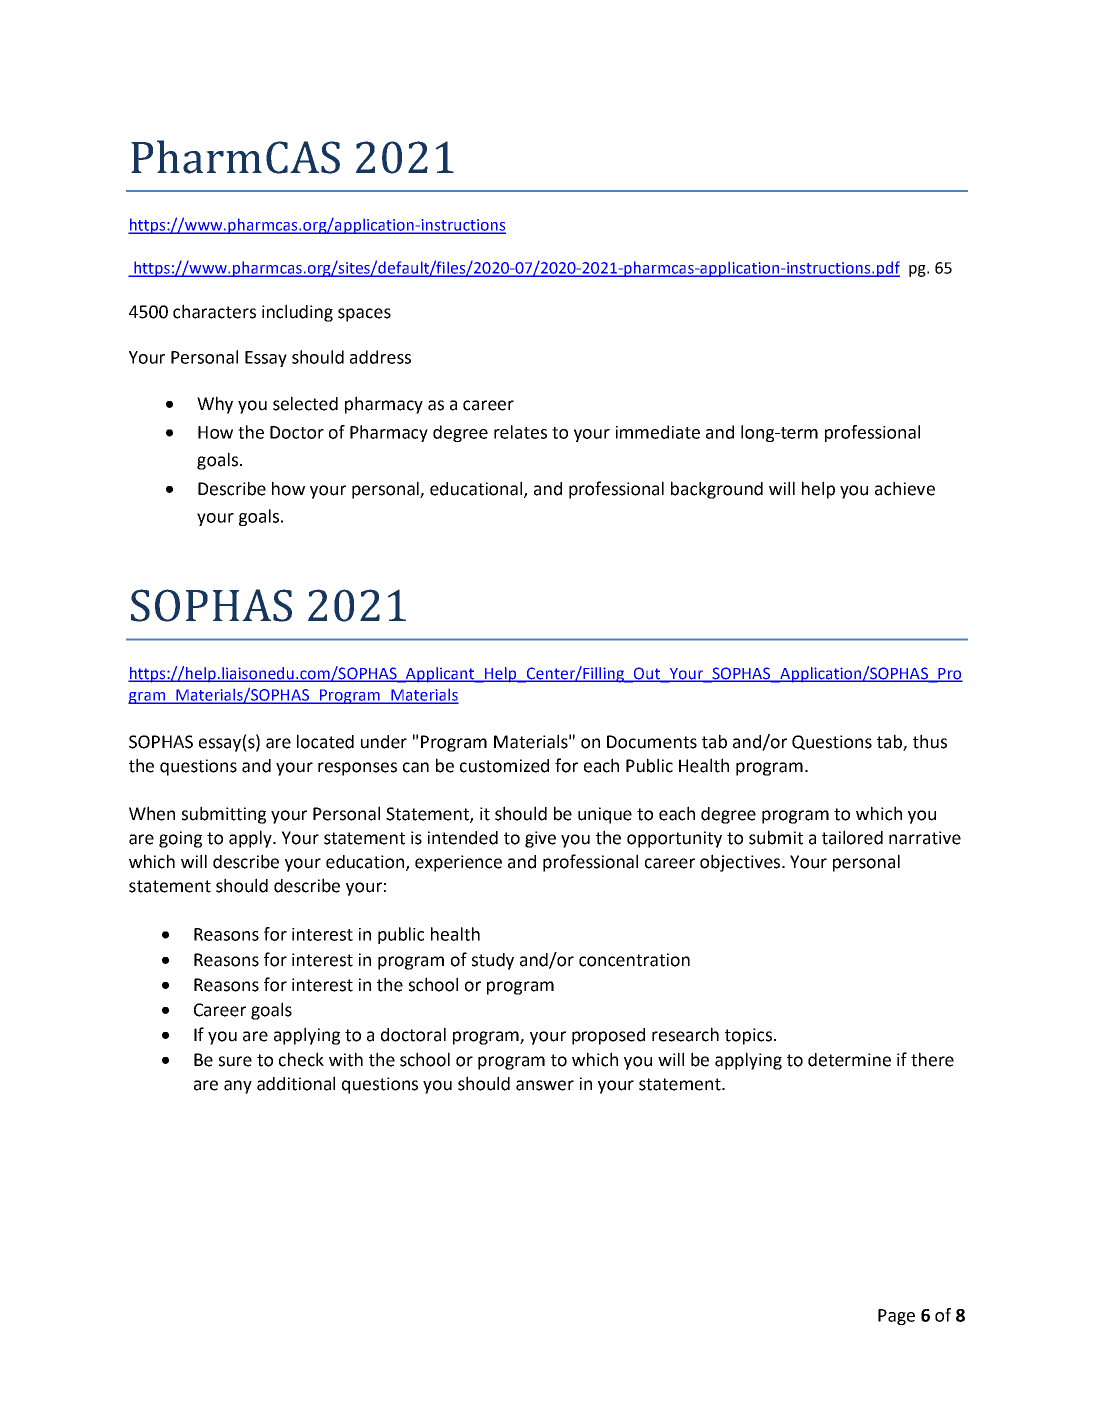 This document has height=1415, width=1094. I want to click on characters, so click(214, 311).
